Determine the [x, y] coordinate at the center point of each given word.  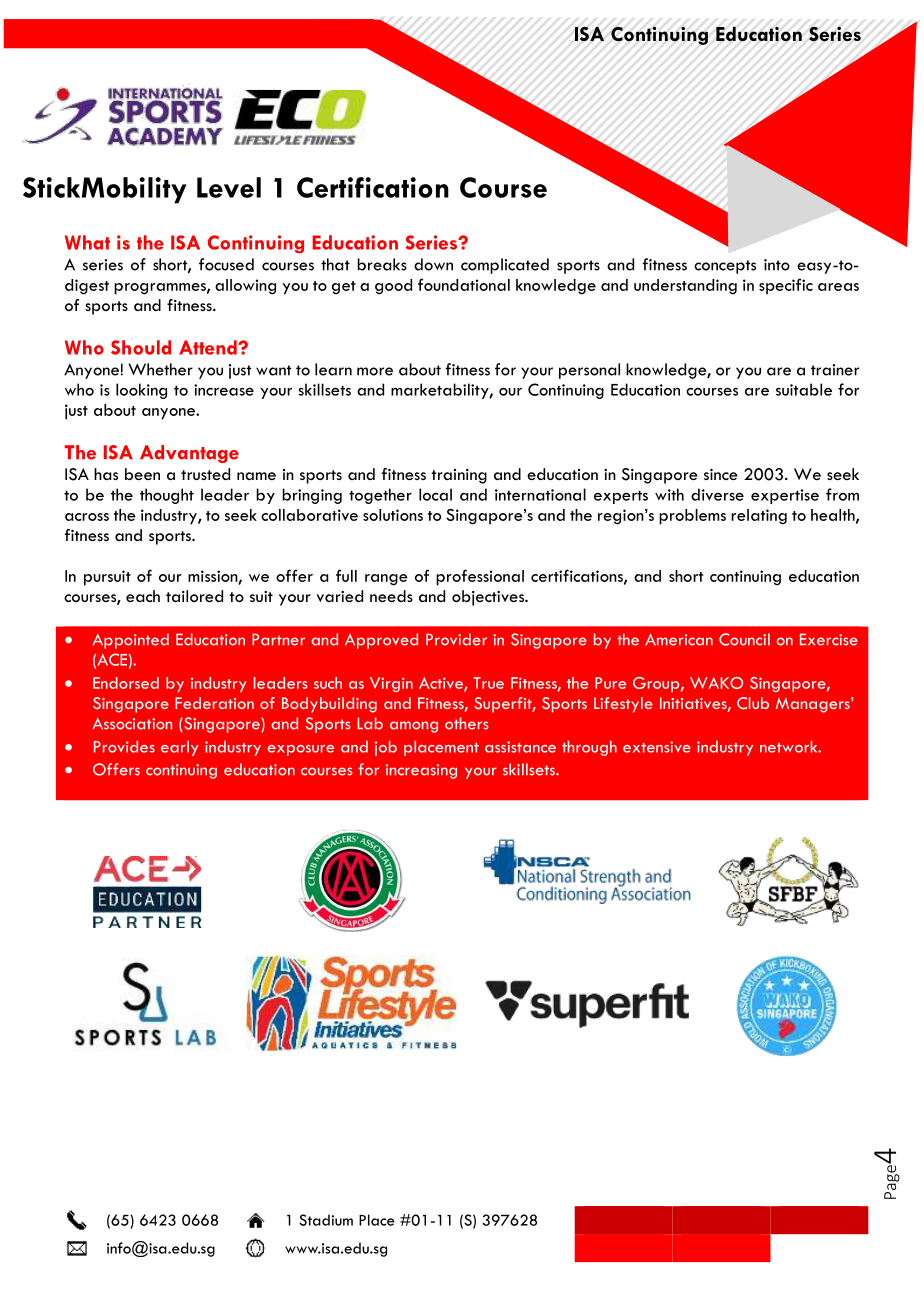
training [459, 476]
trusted [205, 474]
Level [229, 187]
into [777, 265]
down [433, 264]
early [180, 748]
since [720, 474]
